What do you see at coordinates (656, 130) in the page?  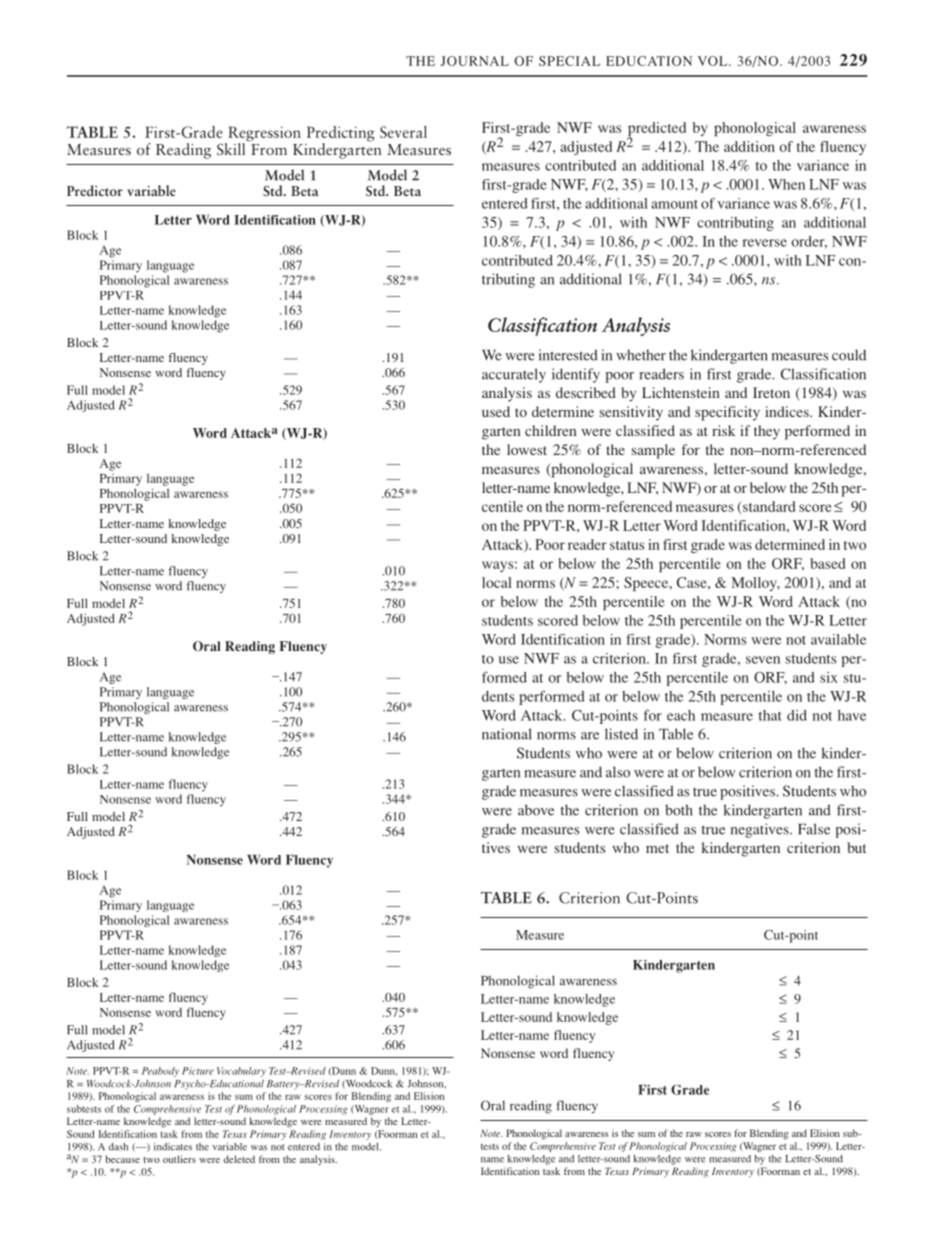 I see `predicted` at bounding box center [656, 130].
